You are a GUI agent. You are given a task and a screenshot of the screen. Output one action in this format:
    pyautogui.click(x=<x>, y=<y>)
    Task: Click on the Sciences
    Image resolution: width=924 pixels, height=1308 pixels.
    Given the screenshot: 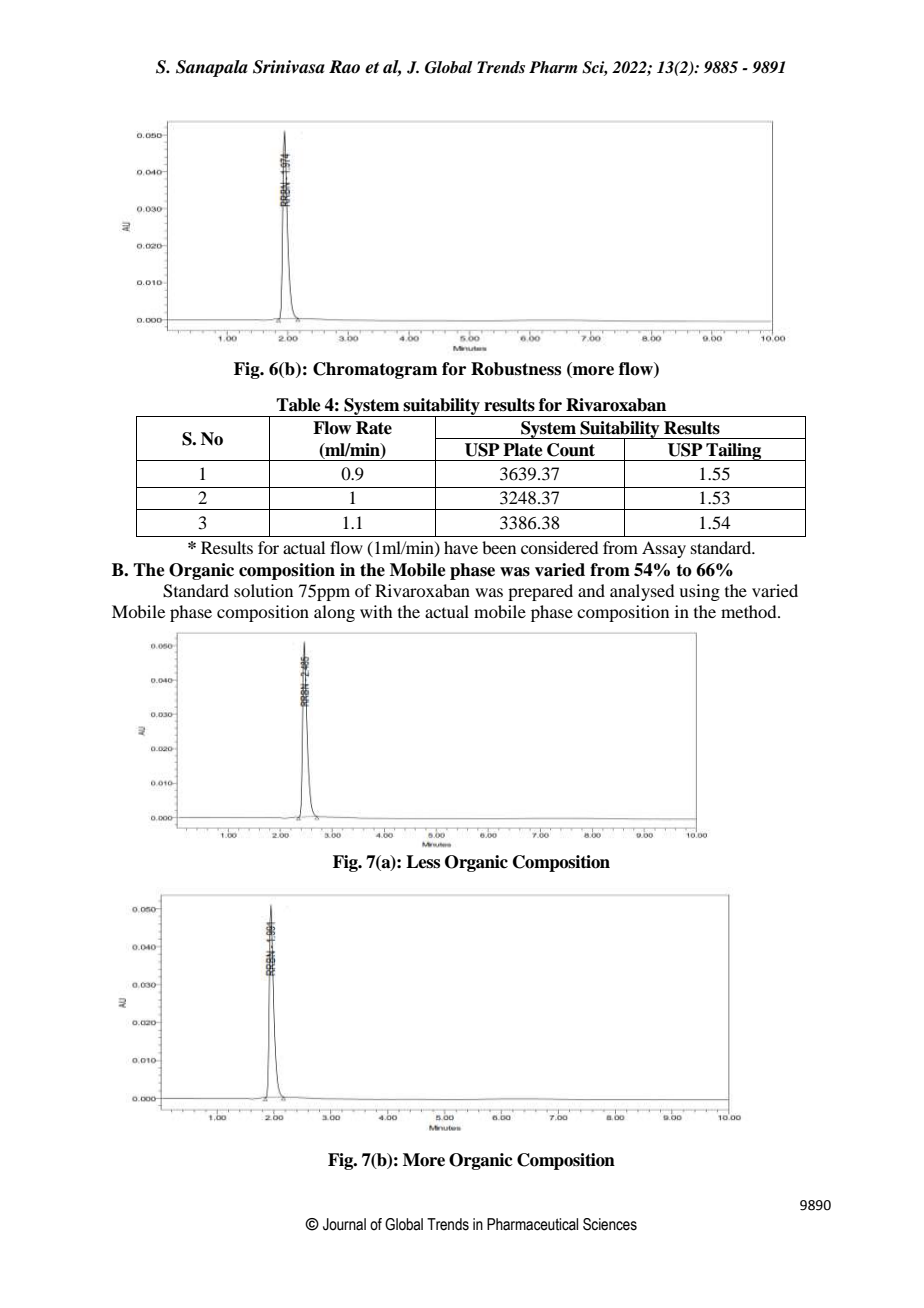 What is the action you would take?
    pyautogui.click(x=610, y=1224)
